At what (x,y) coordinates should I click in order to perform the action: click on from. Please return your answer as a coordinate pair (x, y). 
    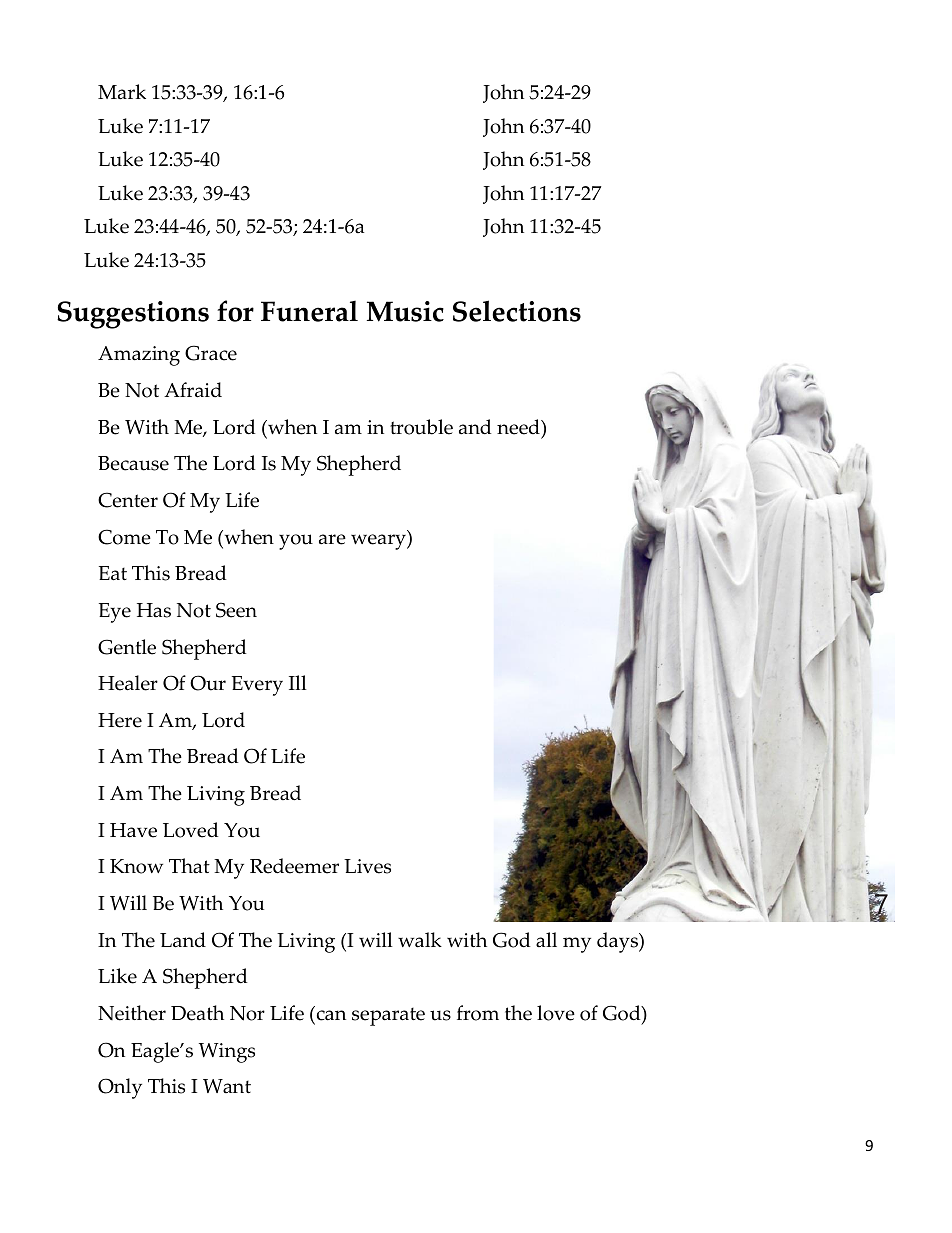
    Looking at the image, I should click on (478, 1013).
